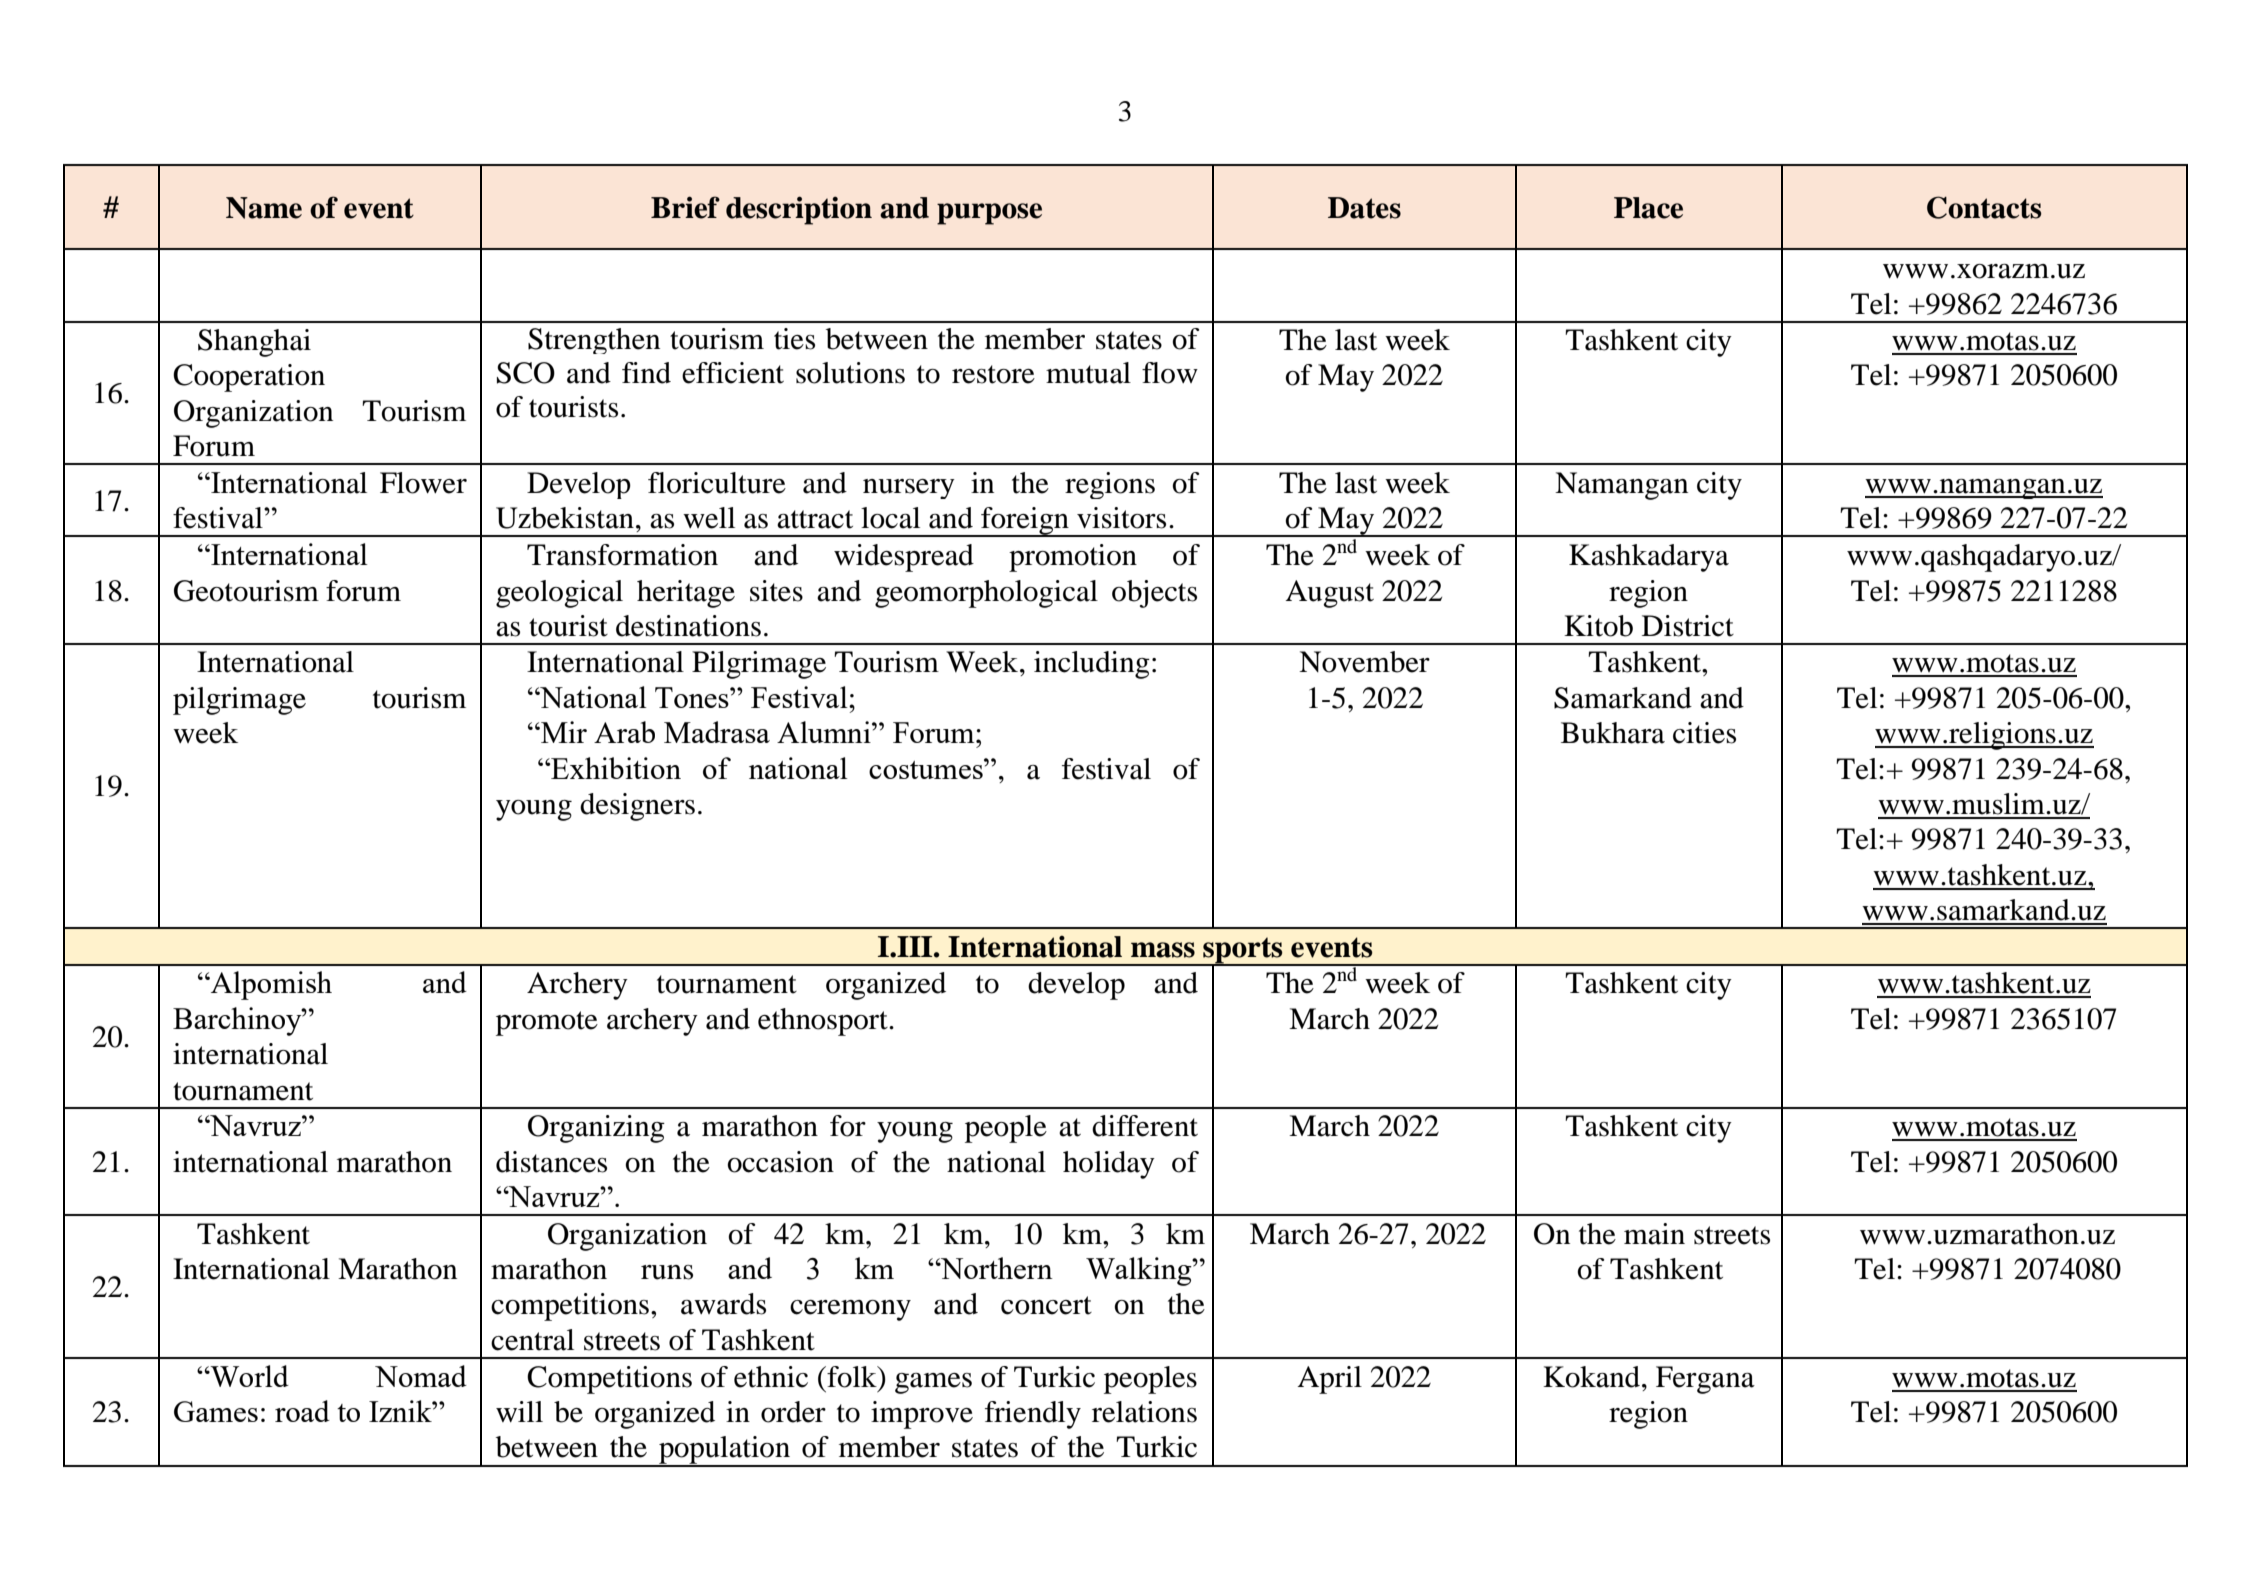 Image resolution: width=2251 pixels, height=1592 pixels. What do you see at coordinates (989, 214) in the page?
I see `purpose` at bounding box center [989, 214].
